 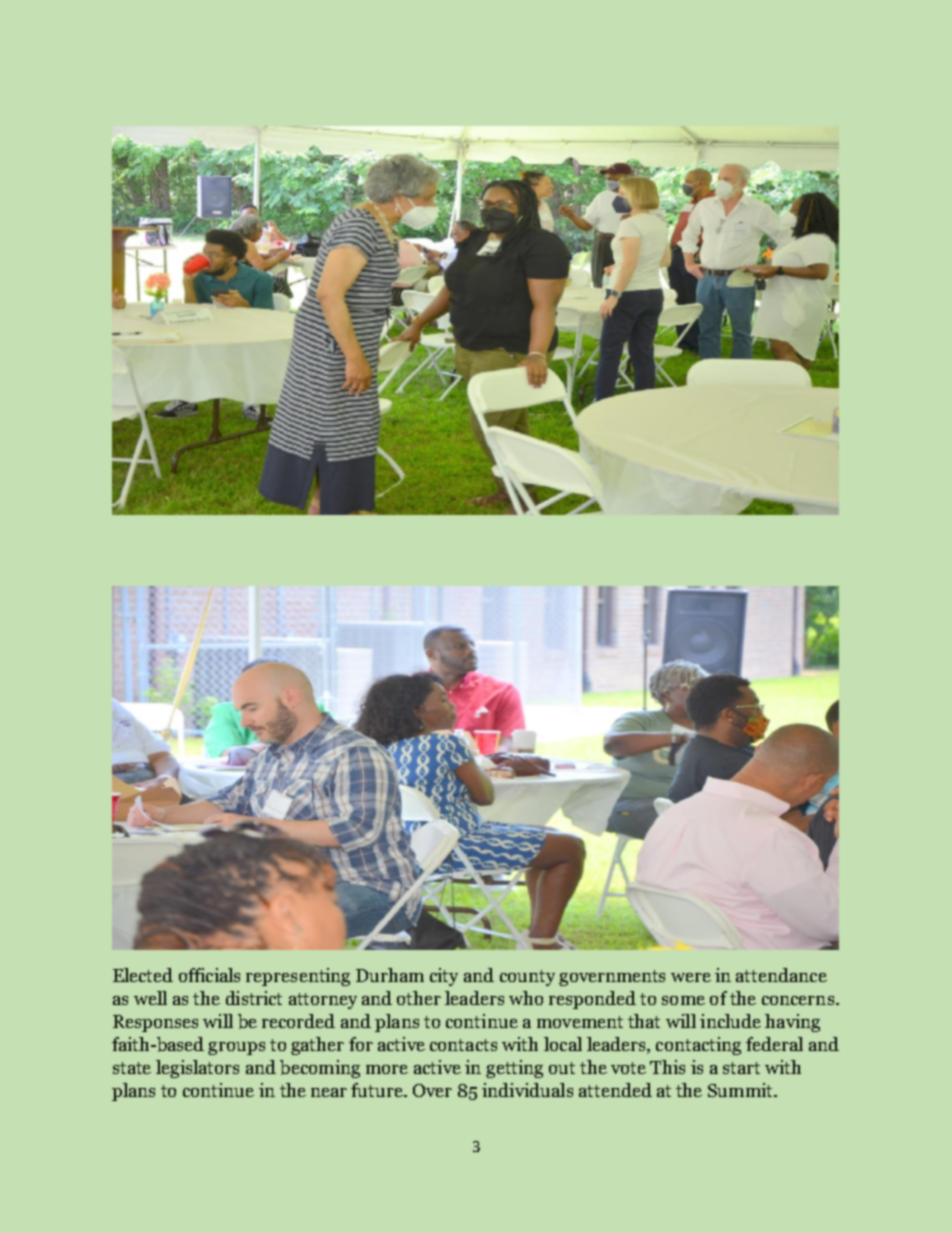 What do you see at coordinates (691, 977) in the document?
I see `were` at bounding box center [691, 977].
